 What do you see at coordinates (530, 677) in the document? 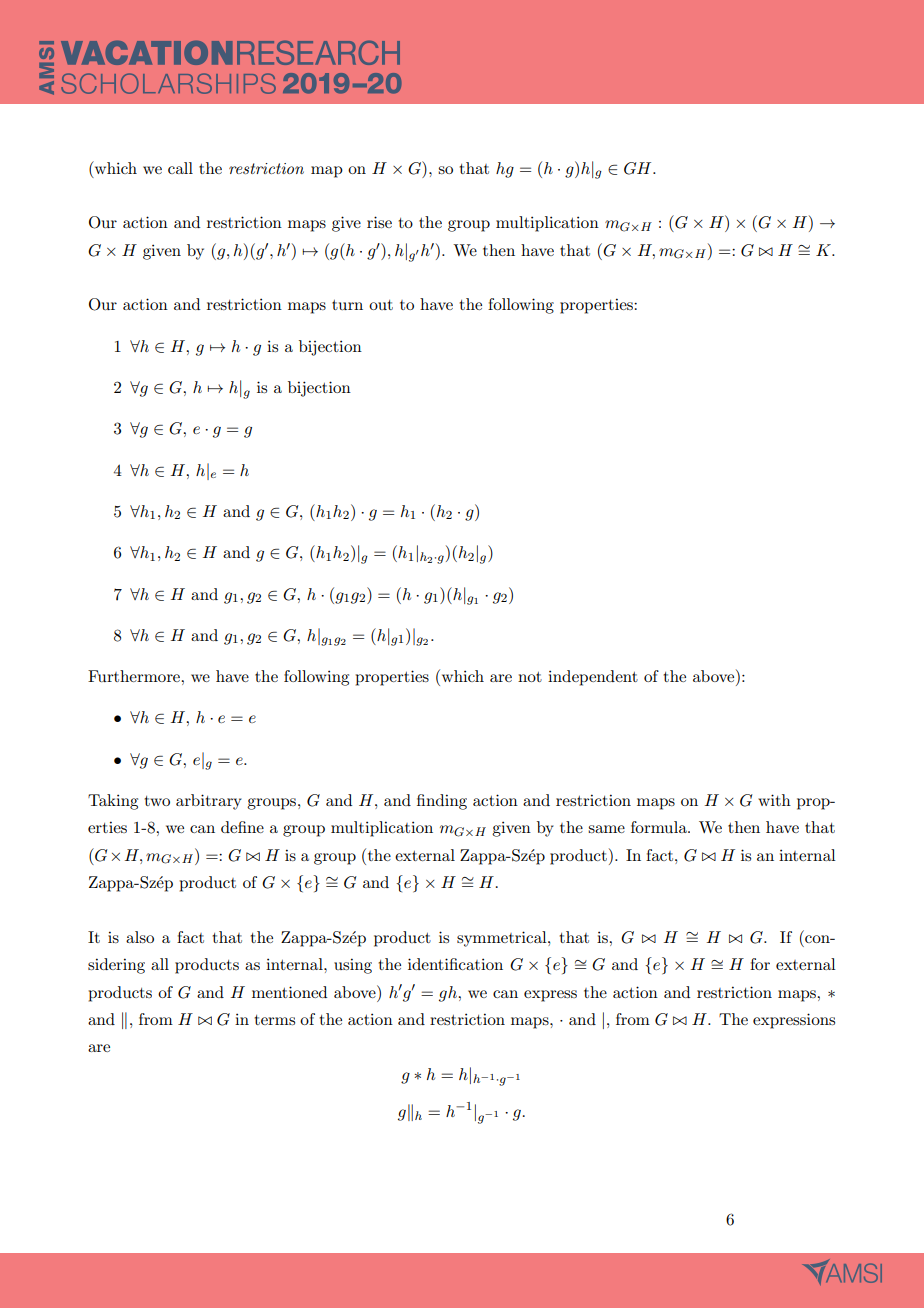
I see `not` at bounding box center [530, 677].
